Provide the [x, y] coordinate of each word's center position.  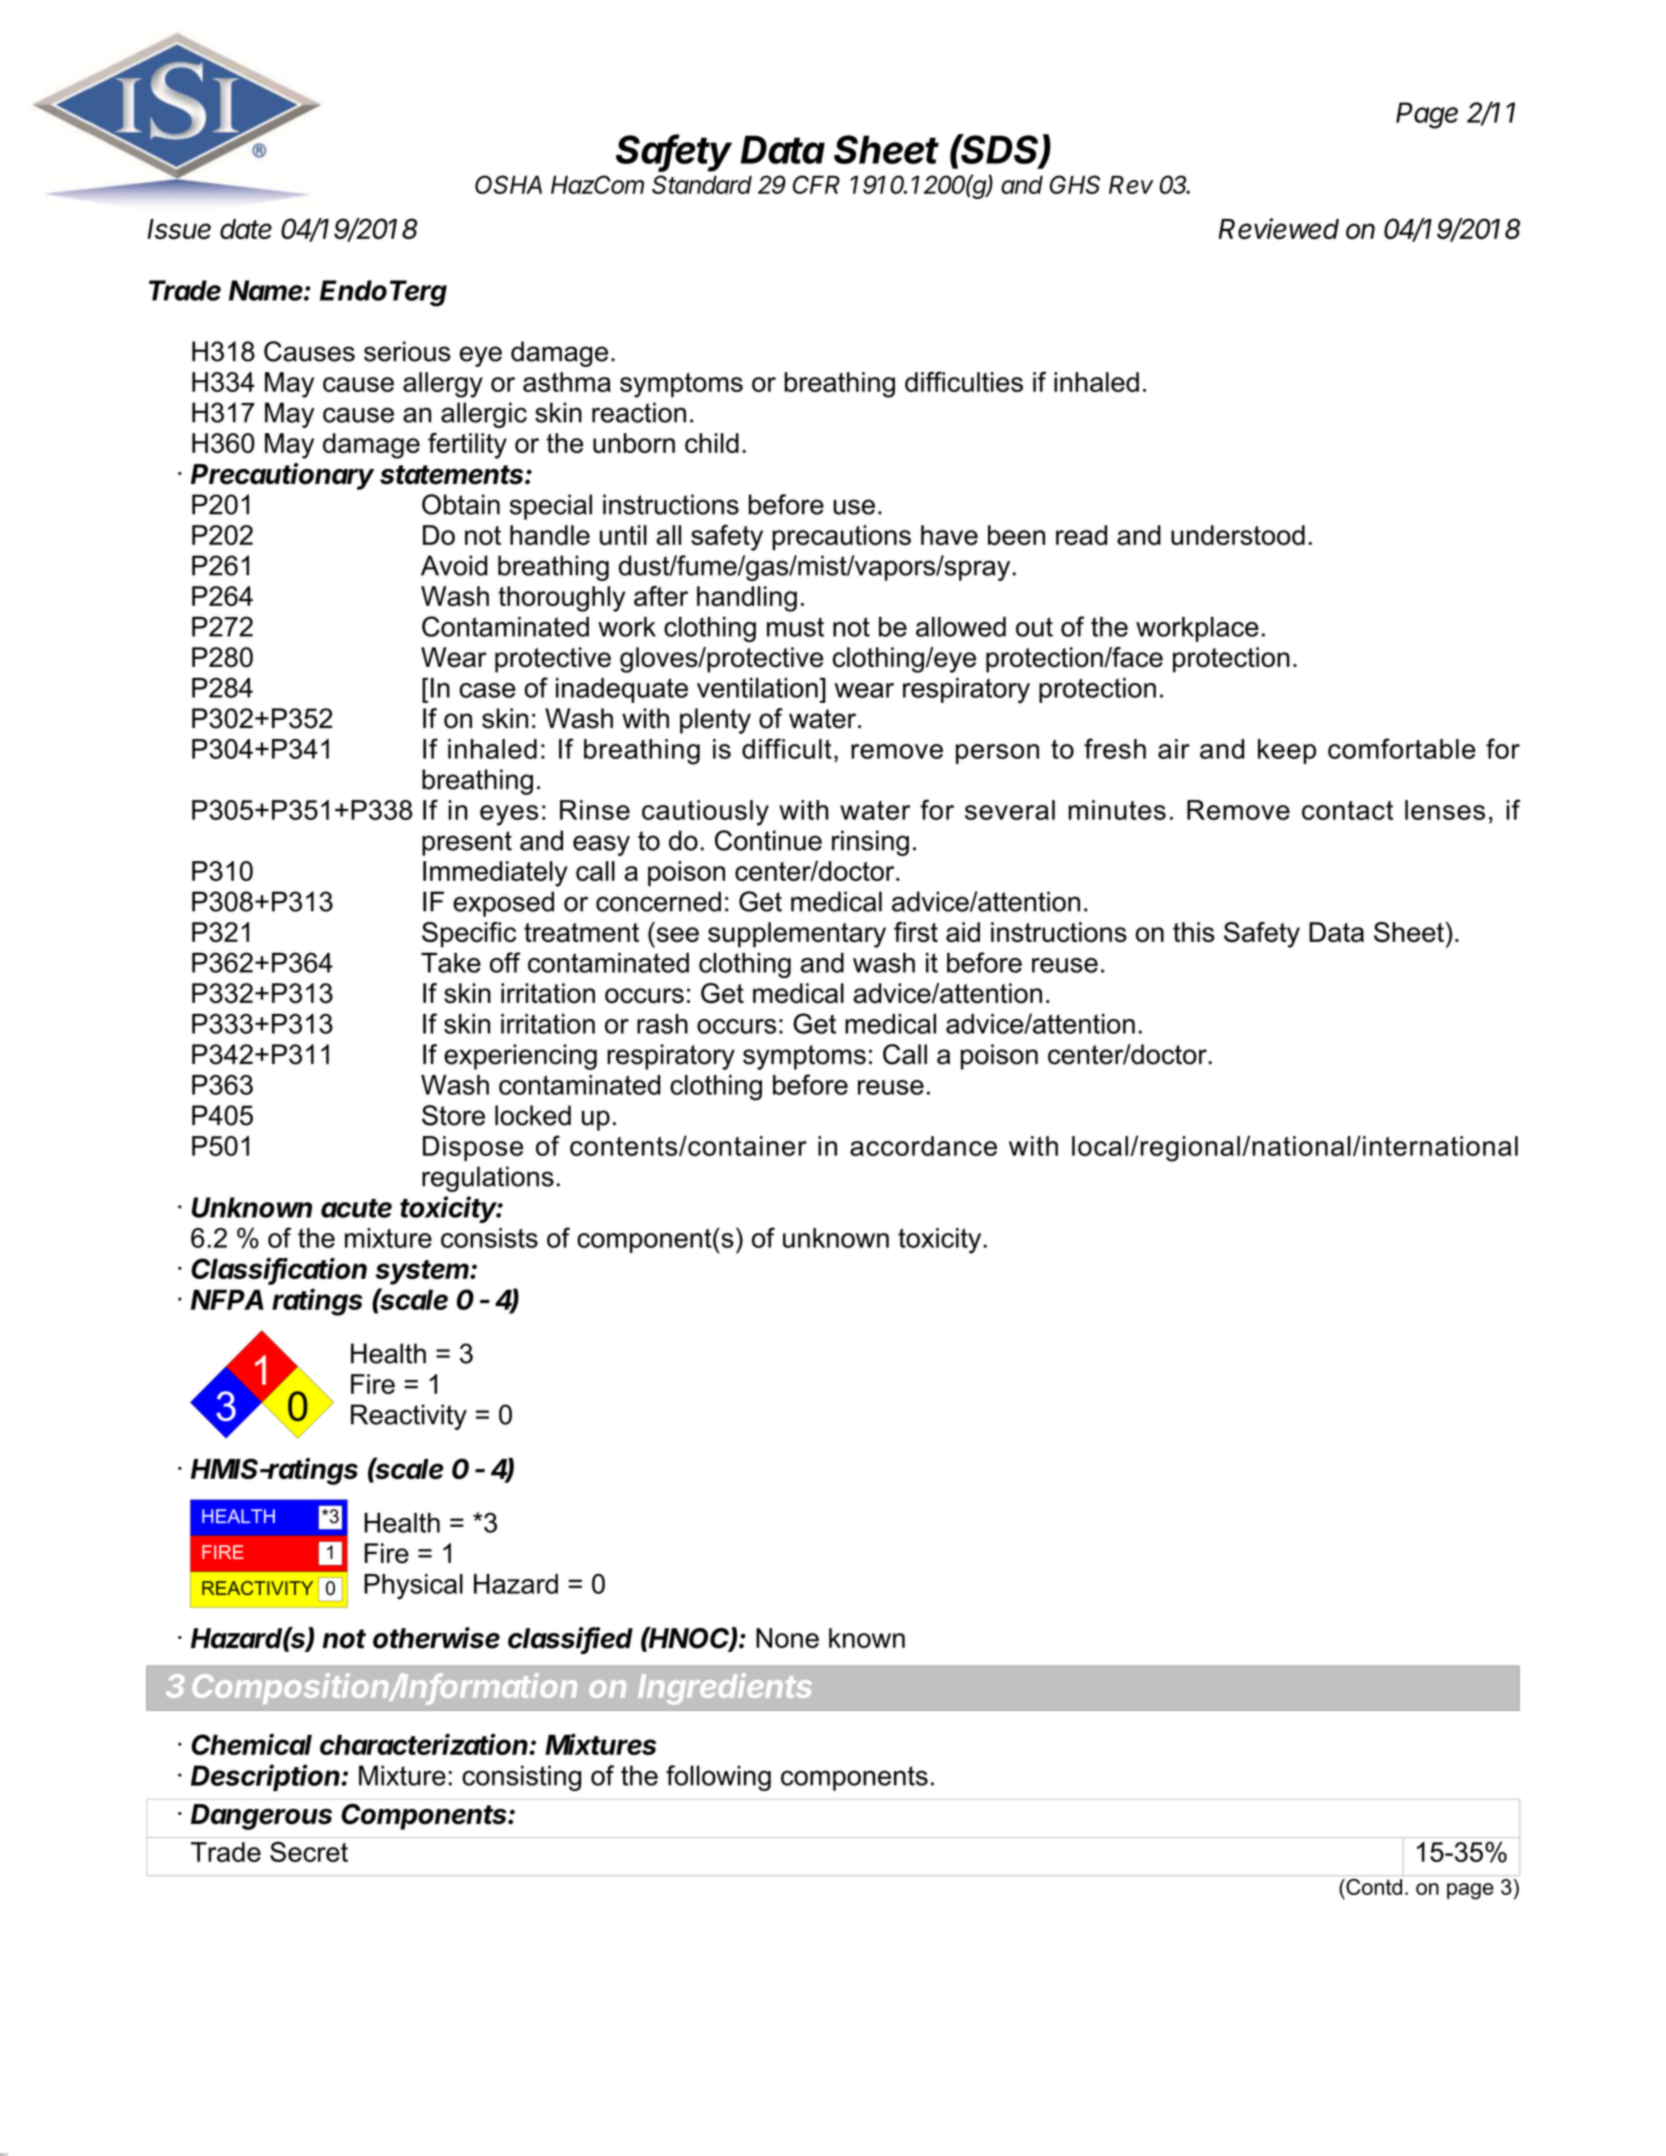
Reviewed [1279, 228]
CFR [816, 184]
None [787, 1638]
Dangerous [261, 1817]
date [246, 229]
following [718, 1778]
